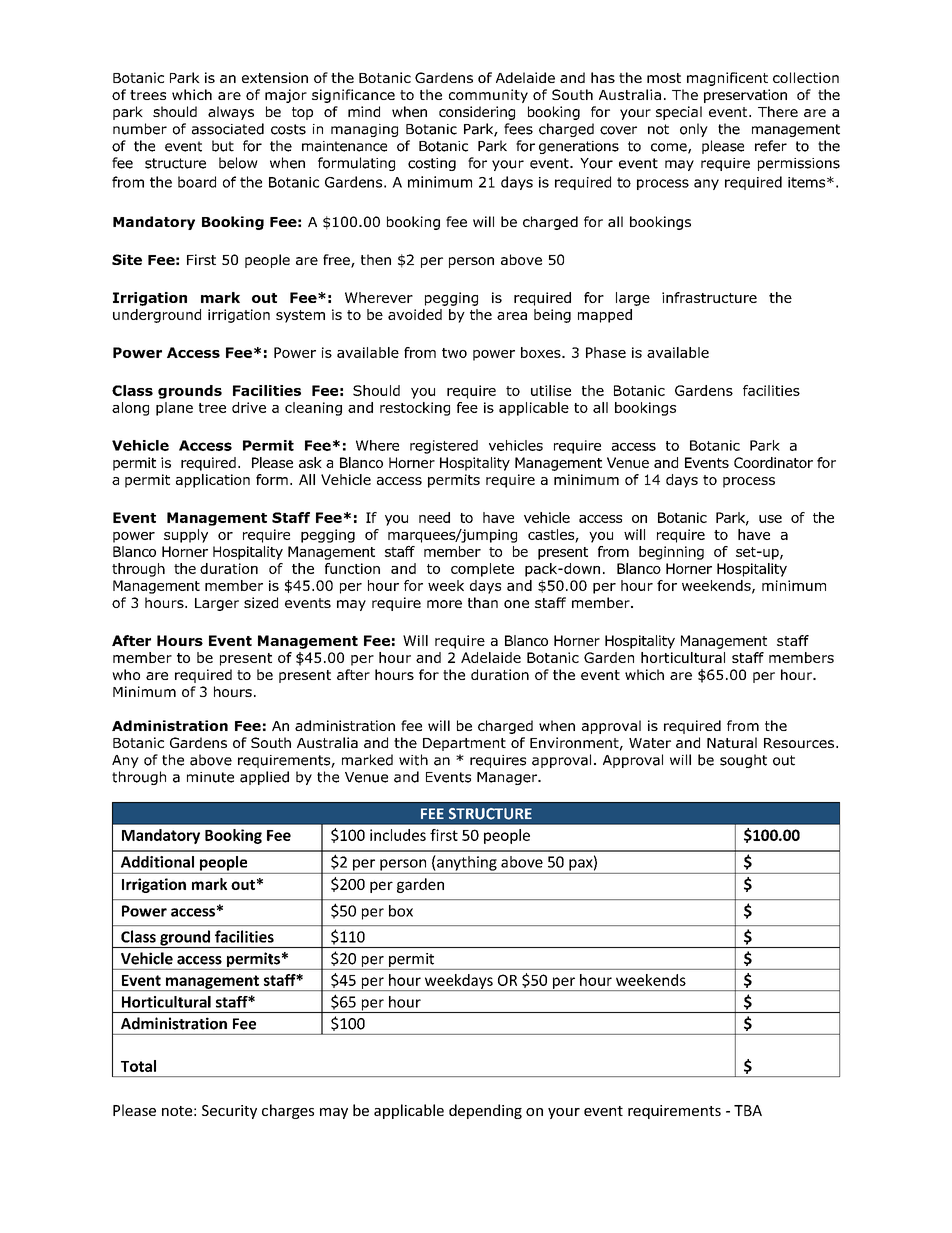  What do you see at coordinates (477, 113) in the screenshot?
I see `considering` at bounding box center [477, 113].
